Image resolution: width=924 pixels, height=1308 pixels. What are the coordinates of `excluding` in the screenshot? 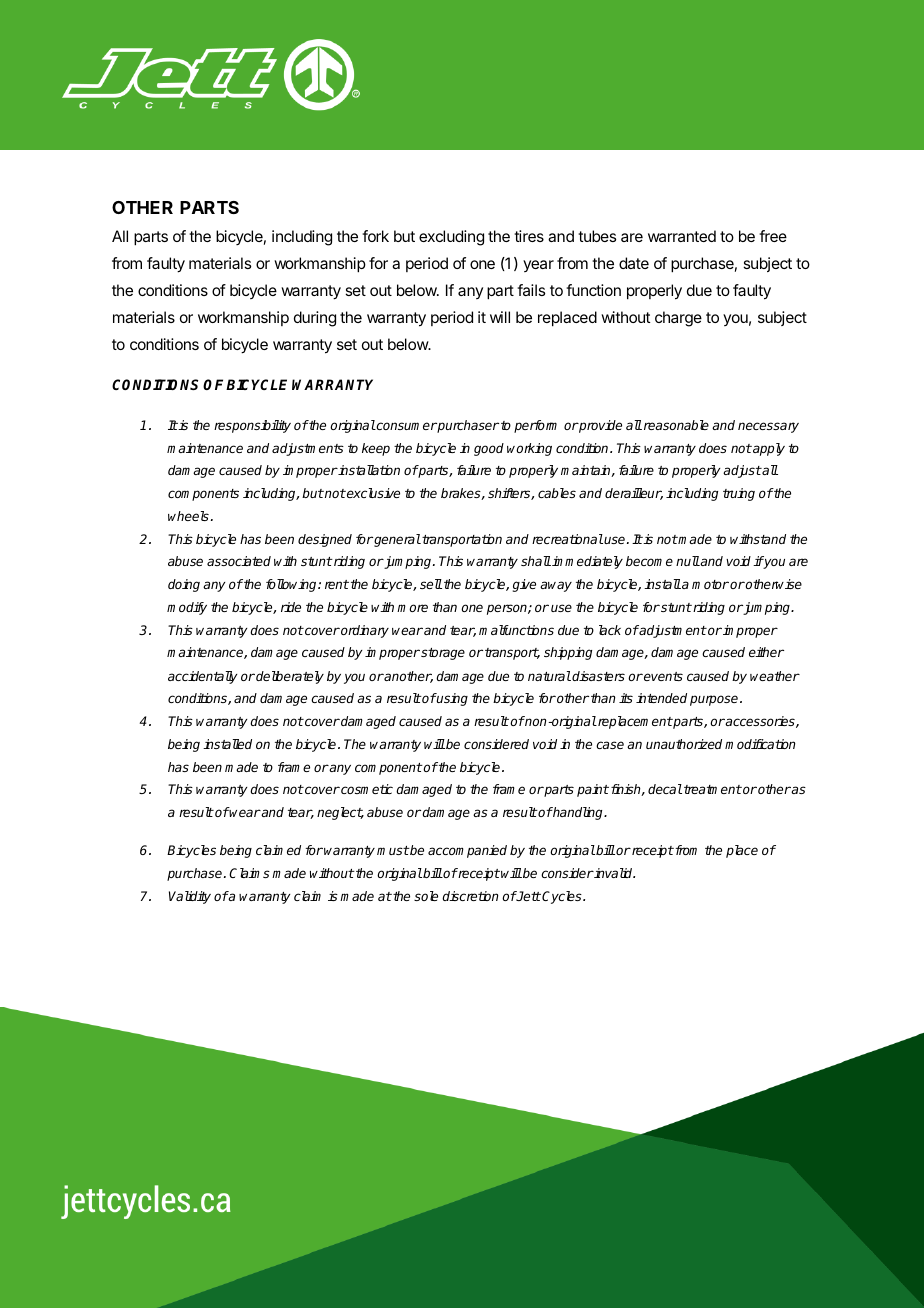 It's located at (451, 238).
